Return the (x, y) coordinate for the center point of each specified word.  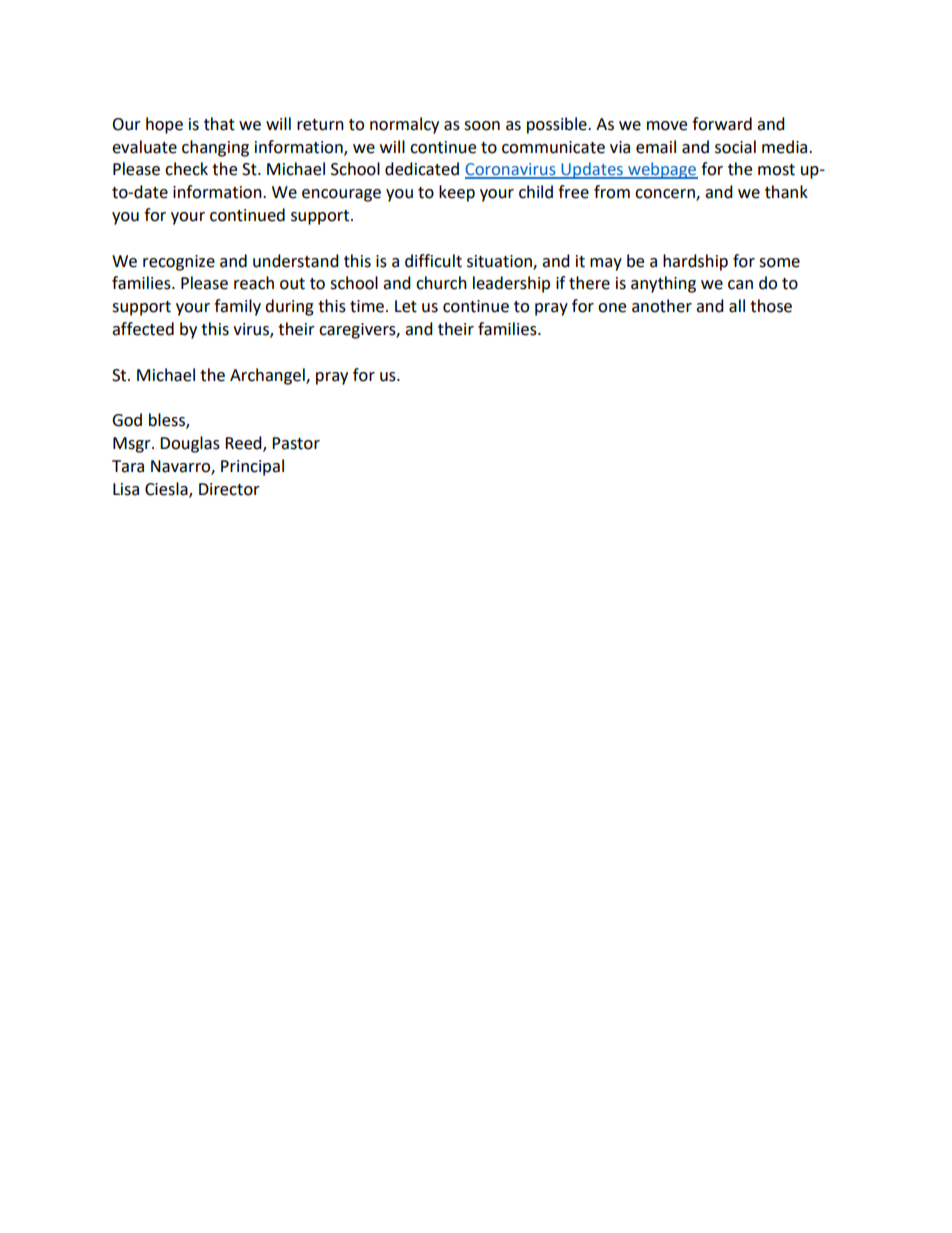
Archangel (268, 376)
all (737, 306)
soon (482, 126)
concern (666, 195)
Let (406, 306)
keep (457, 193)
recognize (179, 263)
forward (722, 124)
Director (229, 489)
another (662, 306)
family (237, 307)
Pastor (296, 443)
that (219, 124)
